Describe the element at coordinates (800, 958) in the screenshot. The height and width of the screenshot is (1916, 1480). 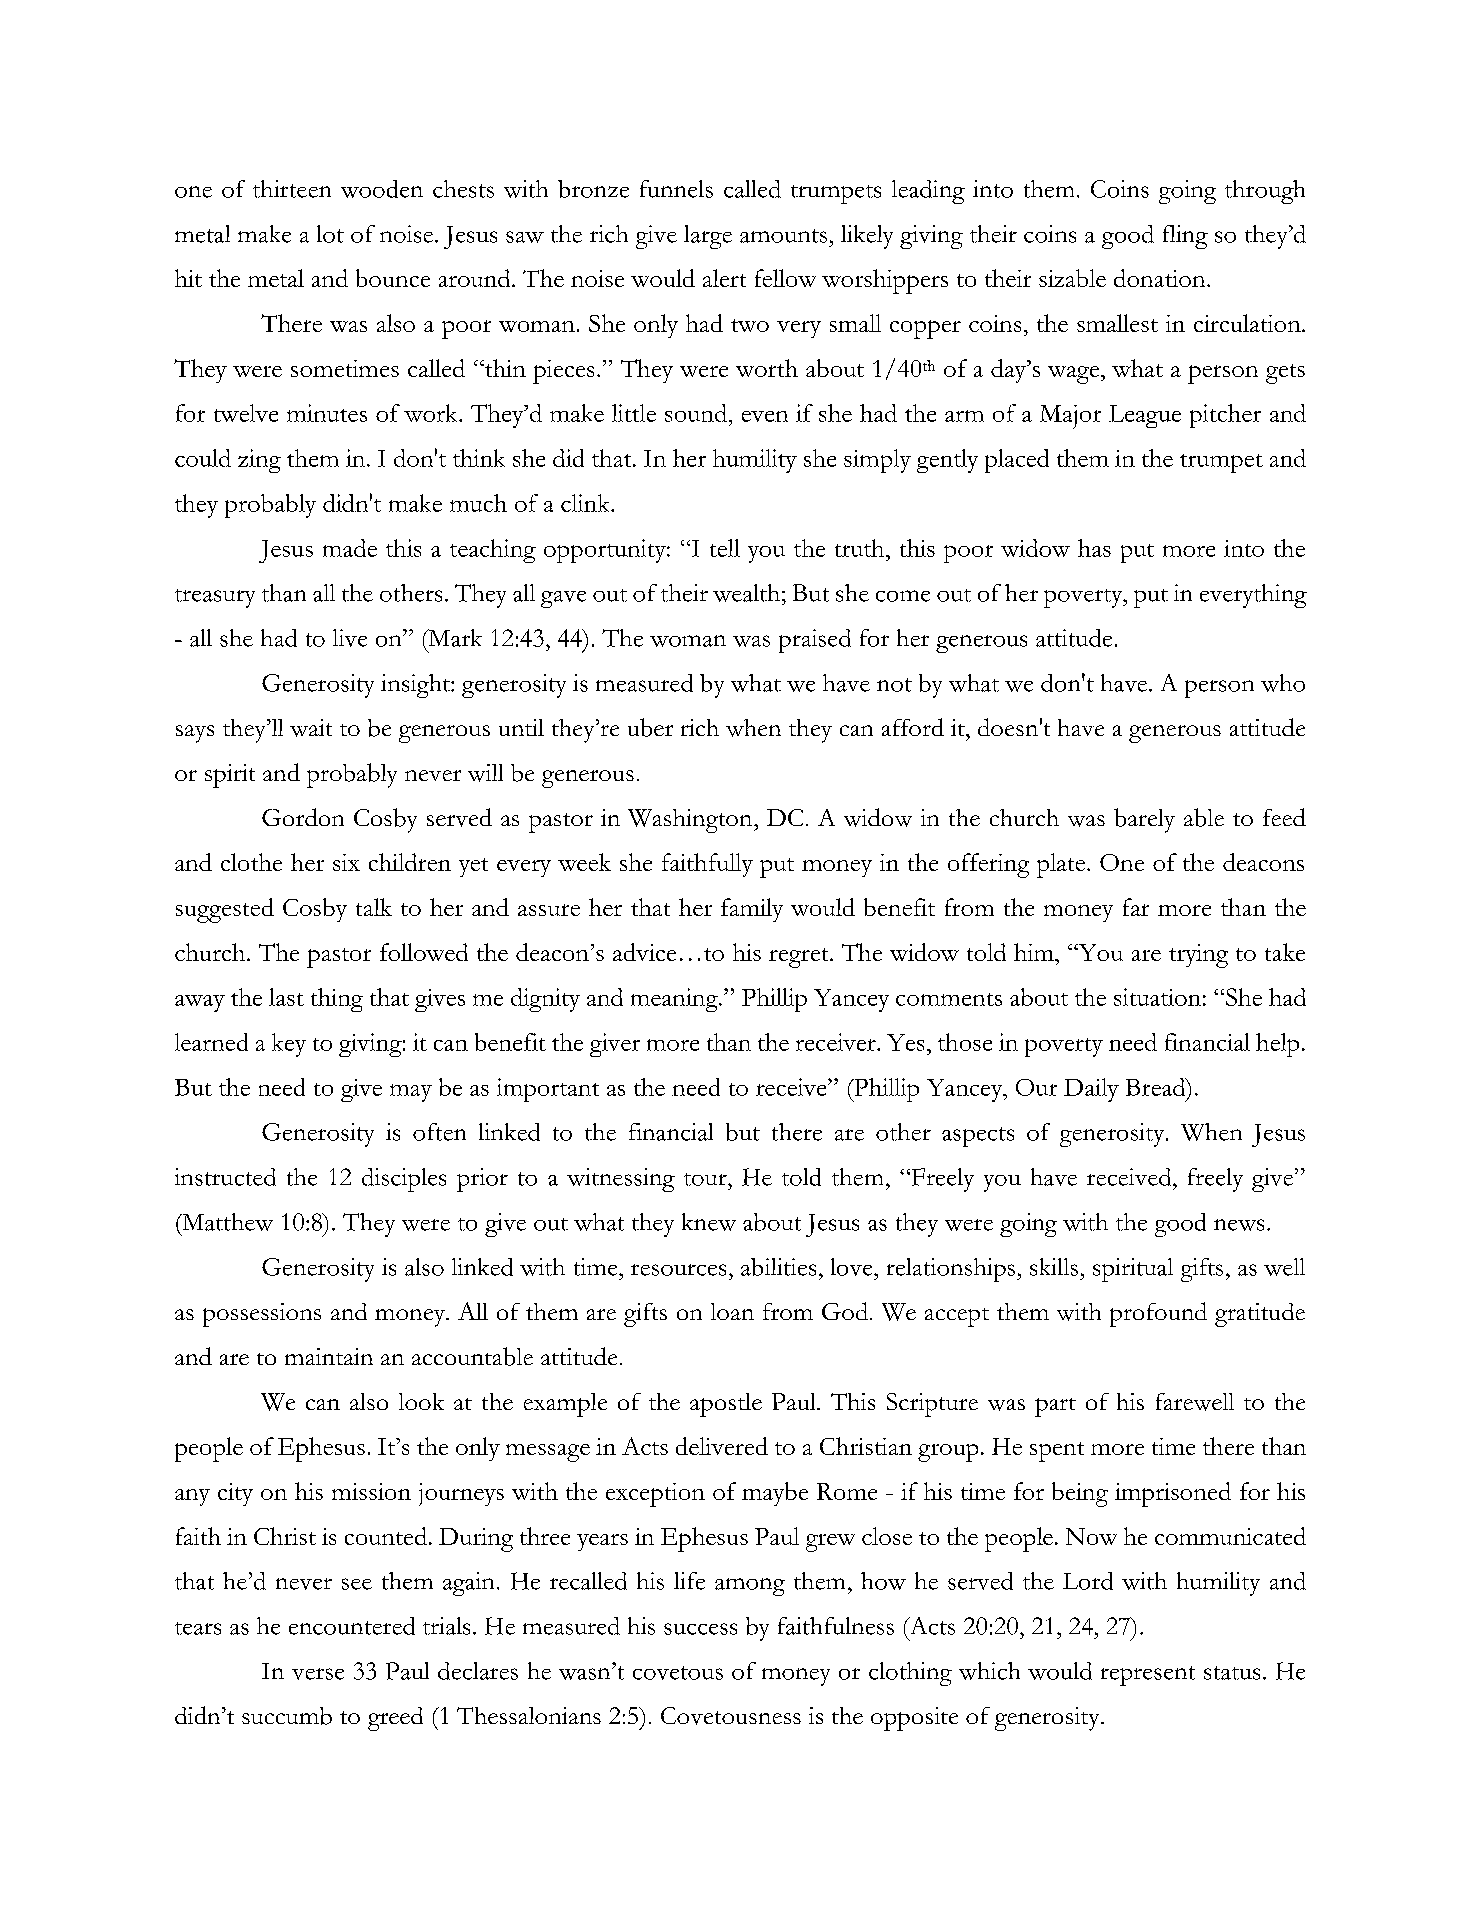
I see `regret` at that location.
